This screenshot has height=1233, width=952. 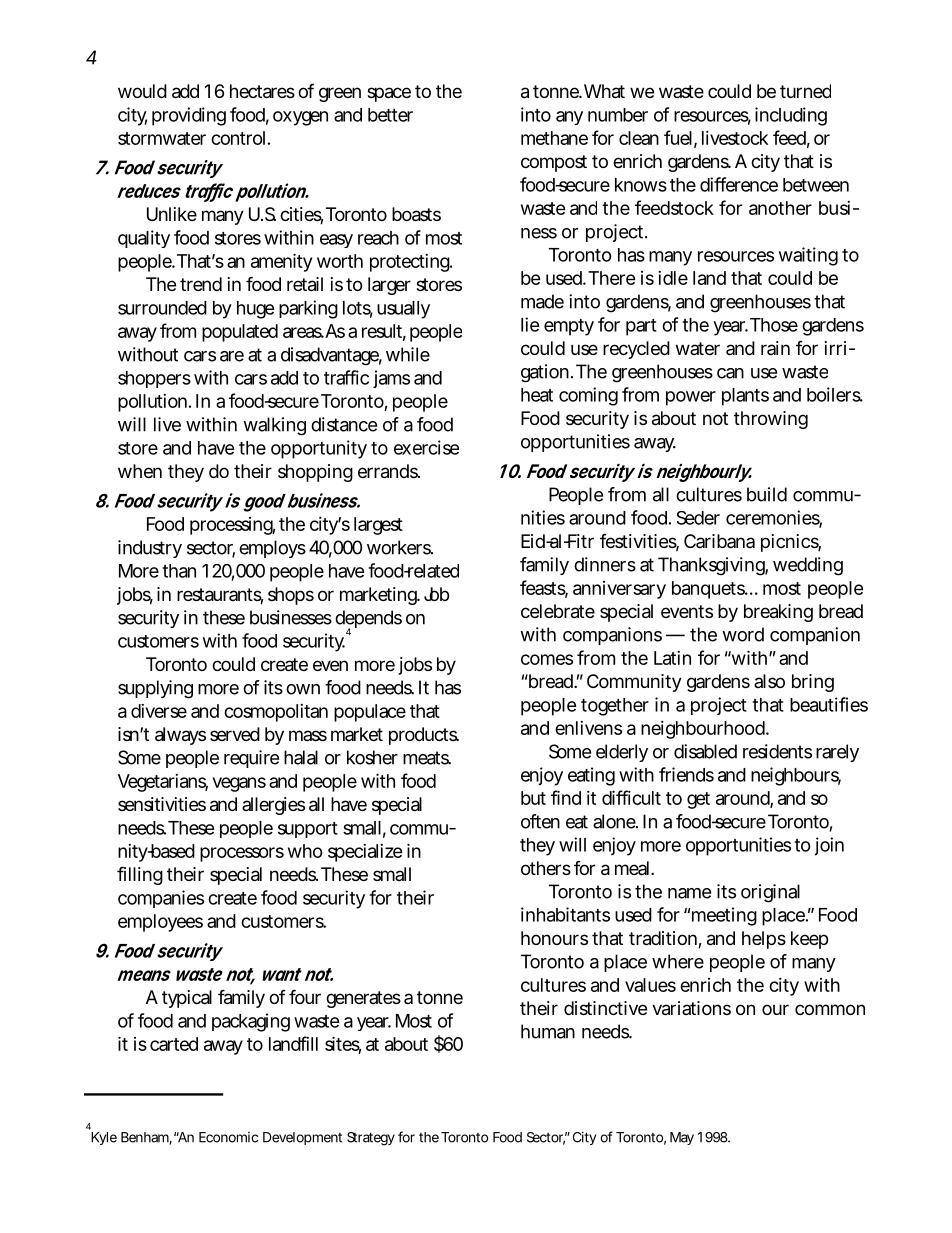 I want to click on including, so click(x=791, y=116).
